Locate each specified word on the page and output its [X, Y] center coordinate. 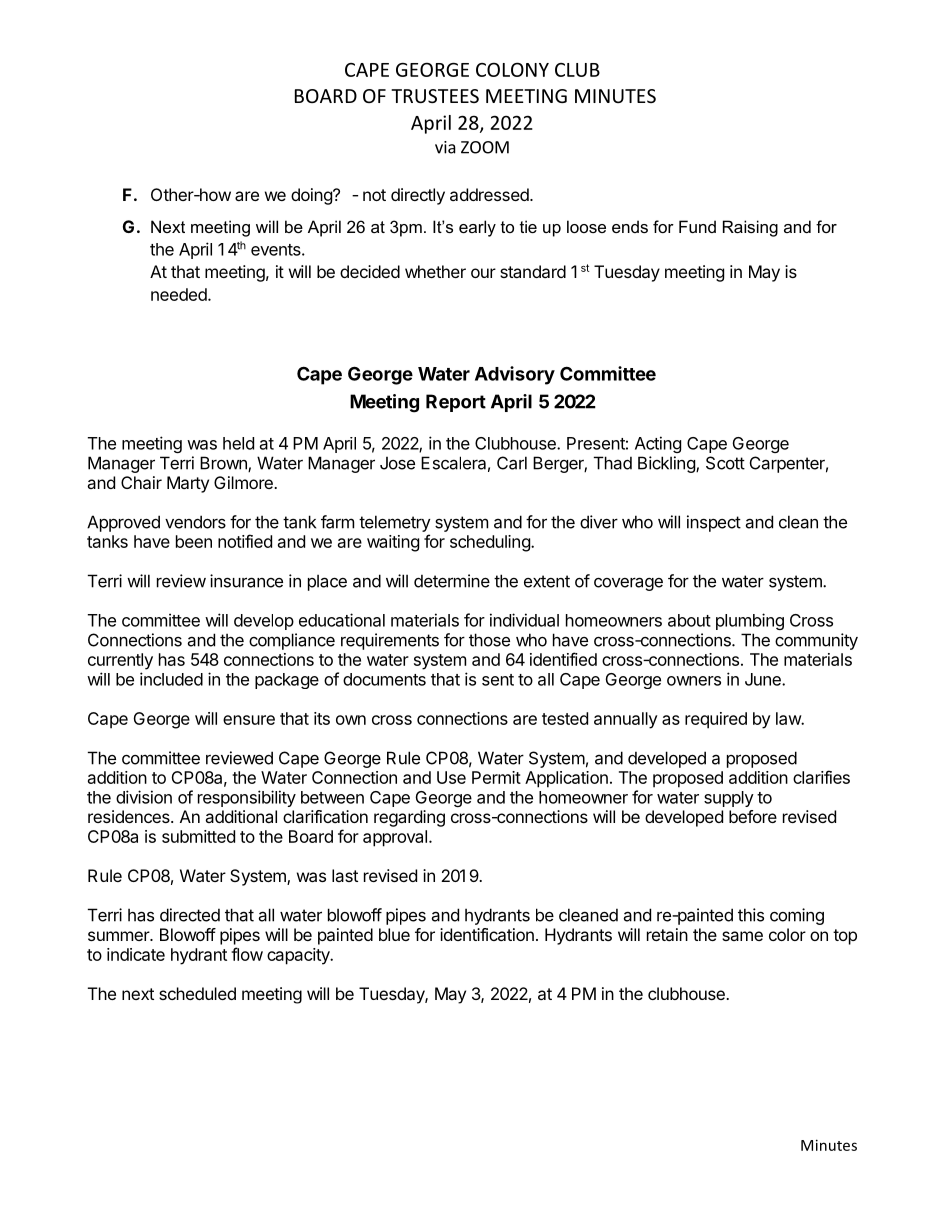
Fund [697, 226]
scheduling [491, 543]
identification [487, 934]
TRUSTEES [435, 96]
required [716, 720]
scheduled [197, 993]
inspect [714, 523]
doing [312, 196]
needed [180, 294]
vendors [195, 522]
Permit [496, 777]
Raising [750, 228]
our [483, 273]
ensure [249, 720]
